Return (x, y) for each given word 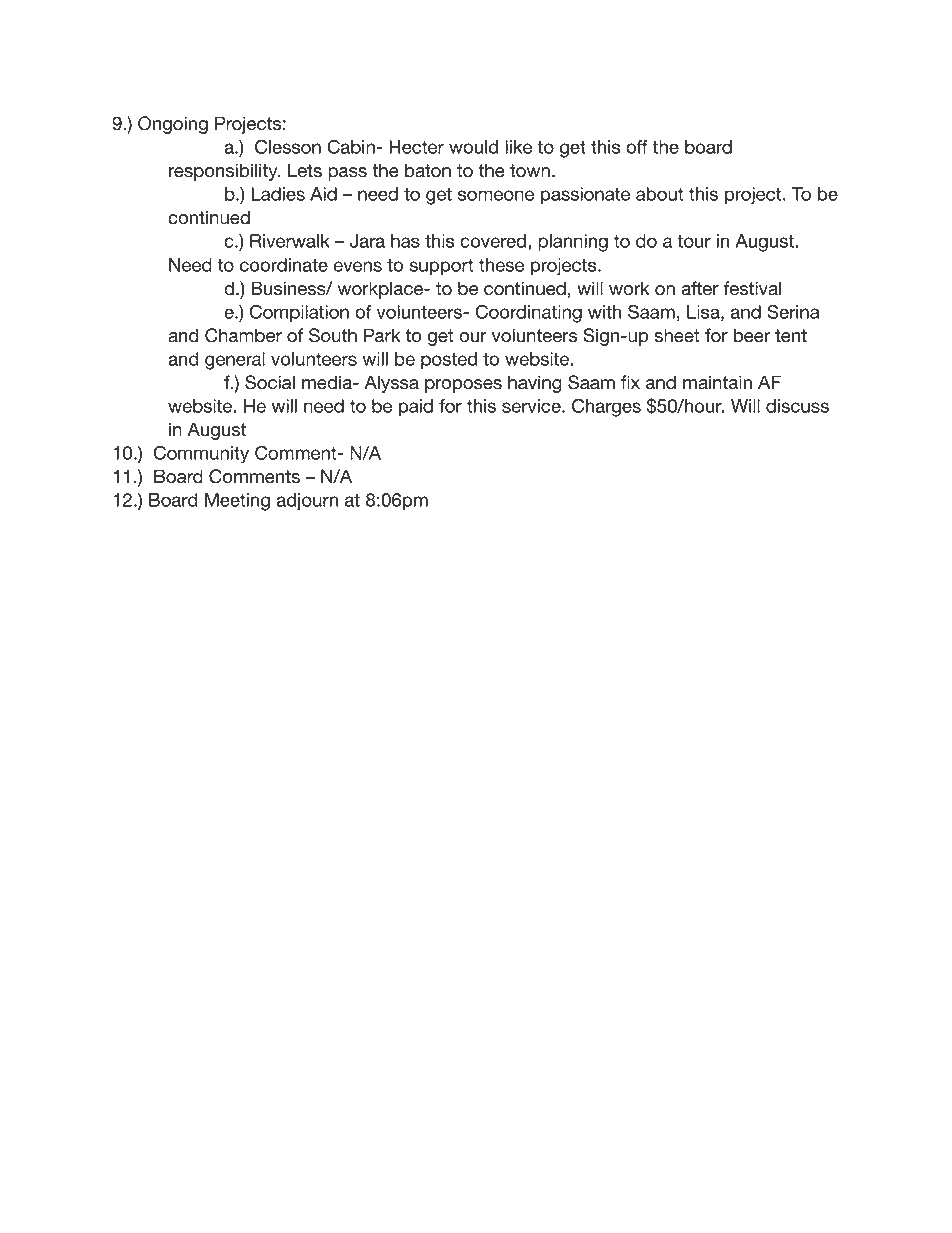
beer (752, 335)
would (473, 147)
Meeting (237, 502)
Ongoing (173, 125)
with (605, 312)
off (637, 147)
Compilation (299, 314)
